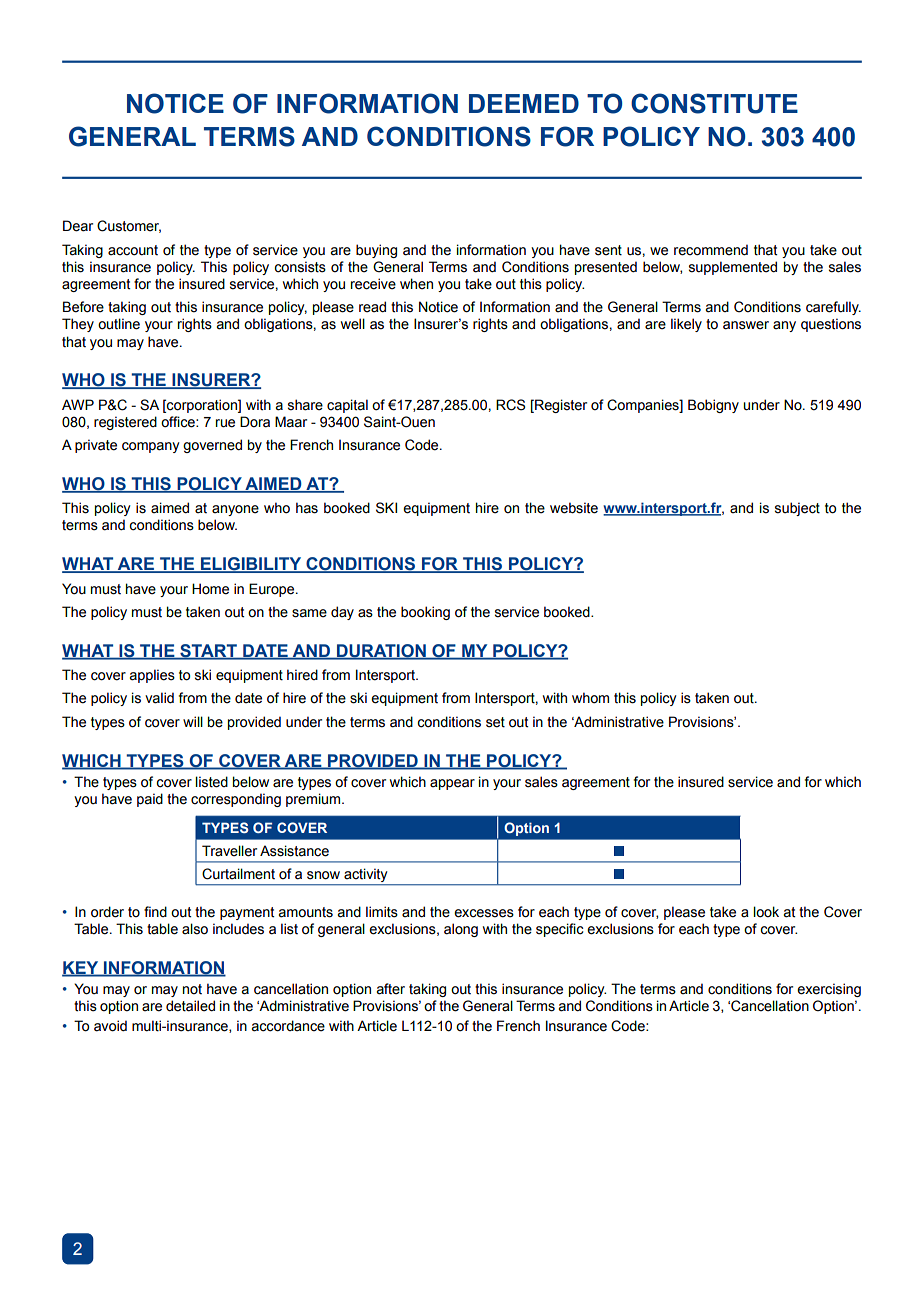  I want to click on booking, so click(425, 613).
